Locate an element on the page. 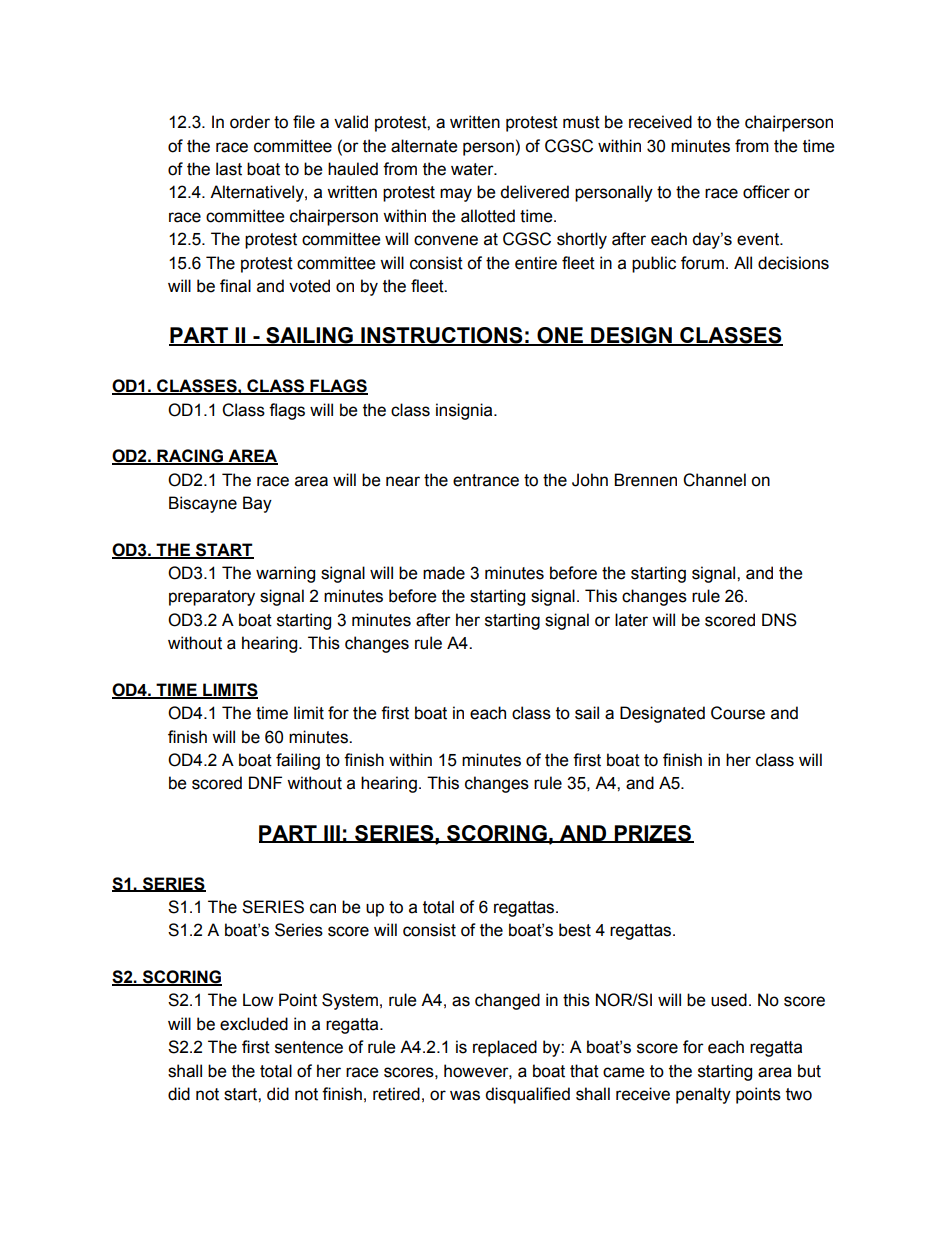  penalty is located at coordinates (703, 1095).
